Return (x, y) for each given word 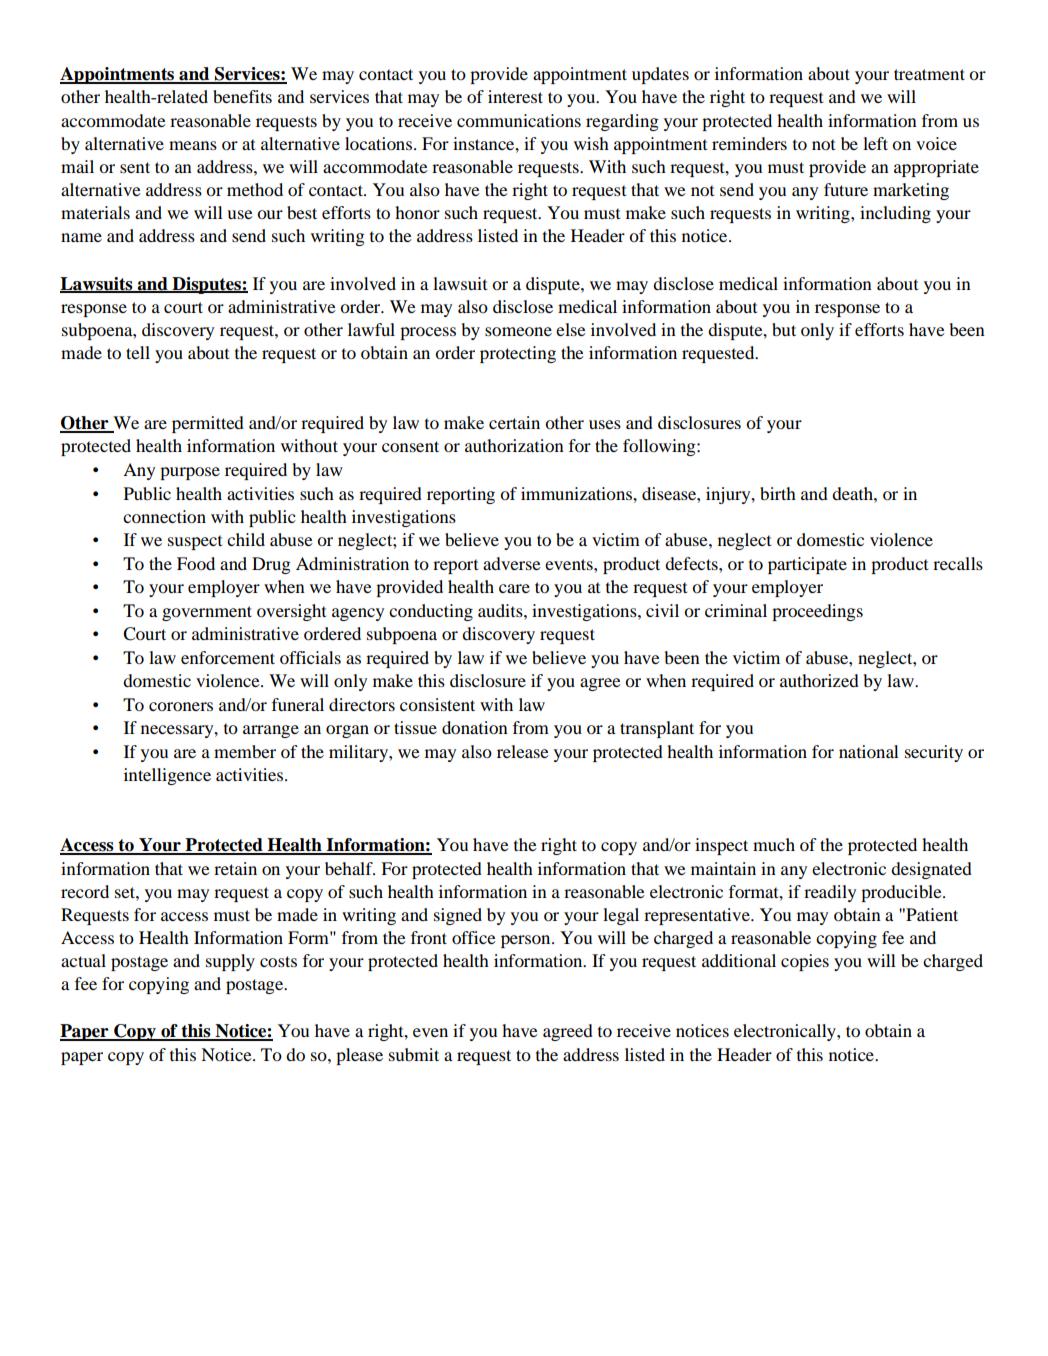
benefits (242, 96)
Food (196, 563)
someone (518, 331)
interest (515, 96)
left (875, 143)
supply (230, 962)
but (784, 329)
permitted (208, 424)
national (869, 751)
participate (807, 565)
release (523, 751)
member (245, 751)
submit (414, 1054)
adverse (512, 563)
